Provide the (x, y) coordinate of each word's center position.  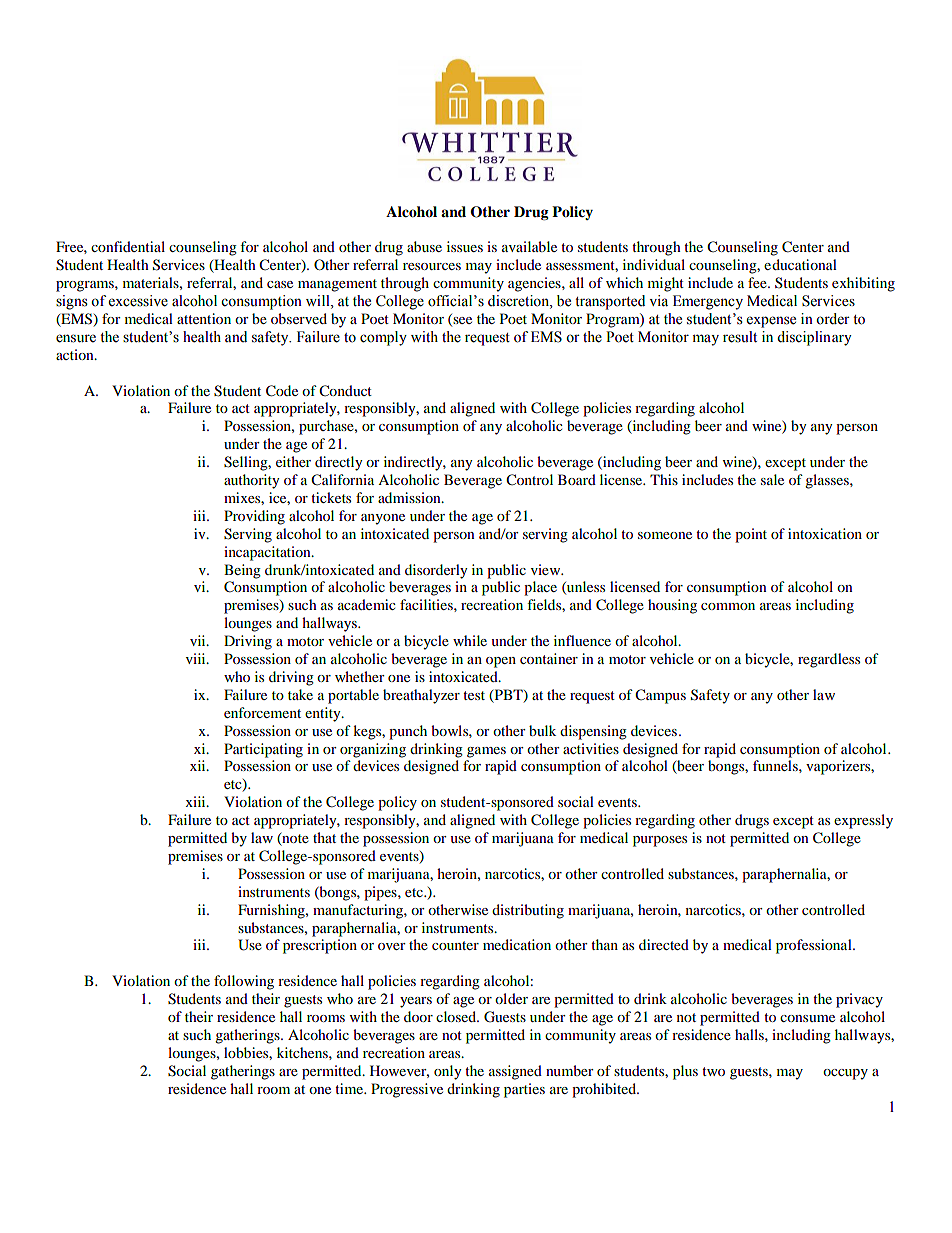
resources (432, 266)
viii (197, 658)
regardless (829, 660)
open (501, 662)
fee (758, 282)
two (713, 1071)
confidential (128, 246)
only (448, 1072)
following (244, 982)
